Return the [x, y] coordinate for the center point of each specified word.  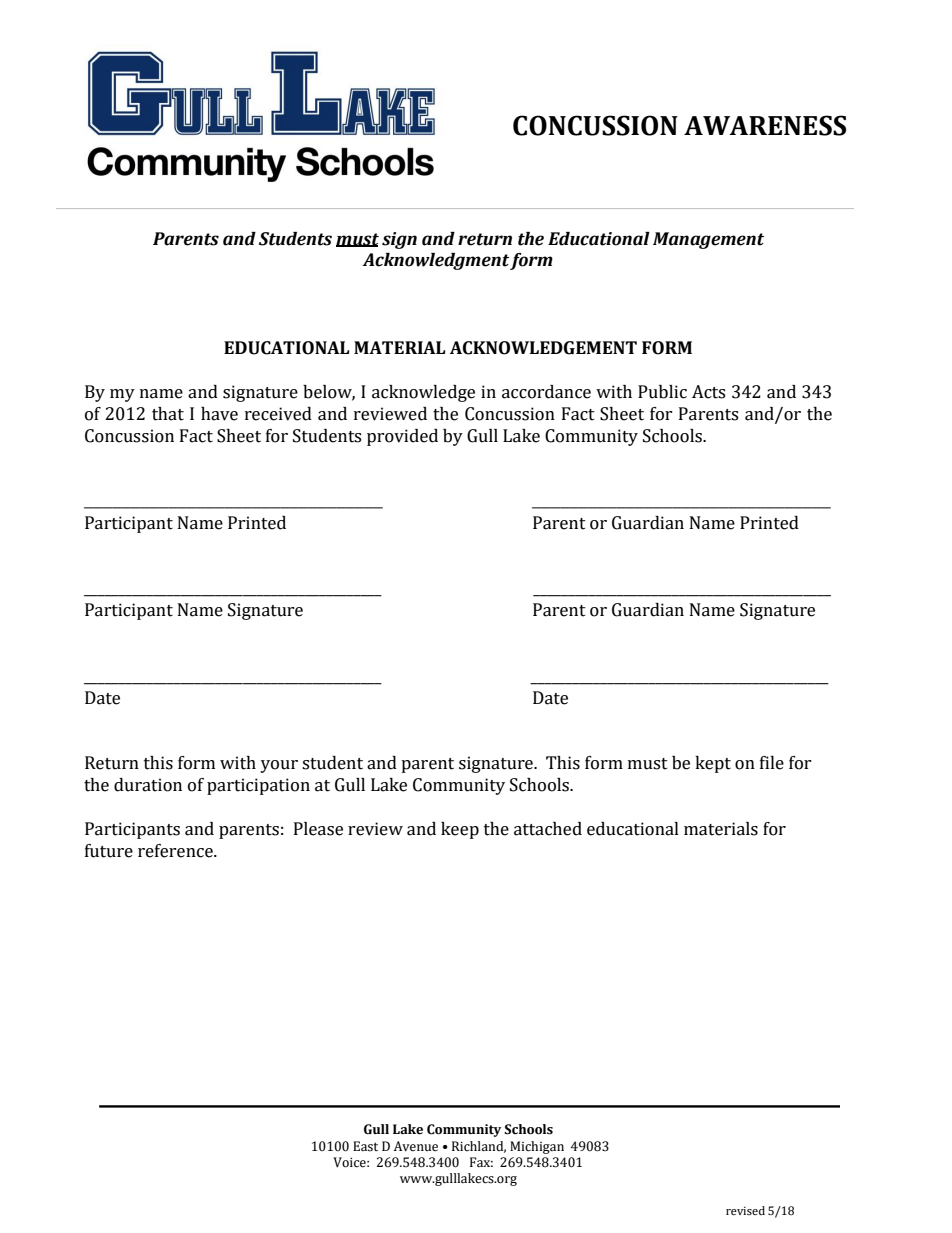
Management [708, 240]
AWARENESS [765, 125]
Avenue [416, 1146]
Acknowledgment [436, 261]
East [365, 1146]
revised [745, 1210]
